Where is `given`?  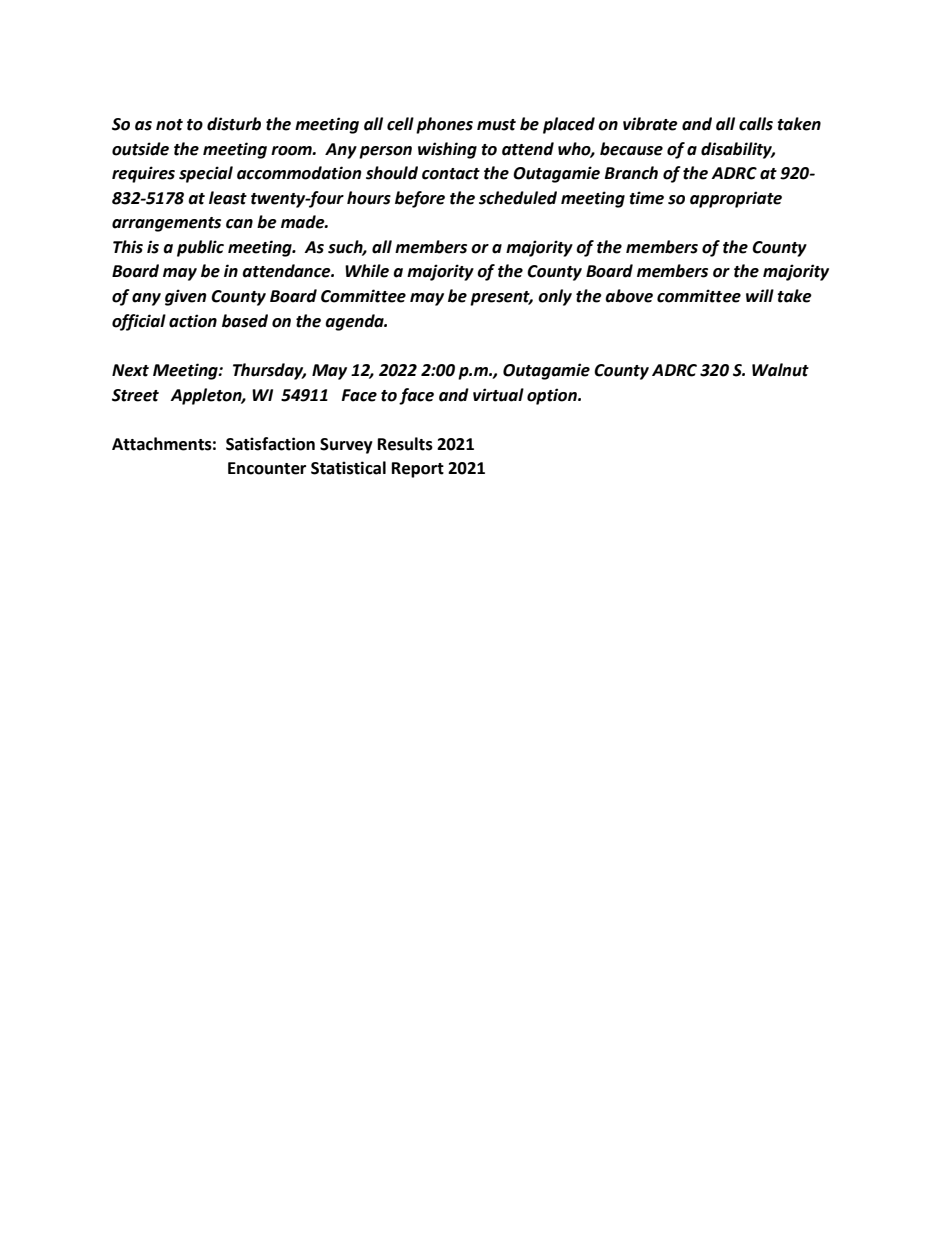
given is located at coordinates (186, 297).
